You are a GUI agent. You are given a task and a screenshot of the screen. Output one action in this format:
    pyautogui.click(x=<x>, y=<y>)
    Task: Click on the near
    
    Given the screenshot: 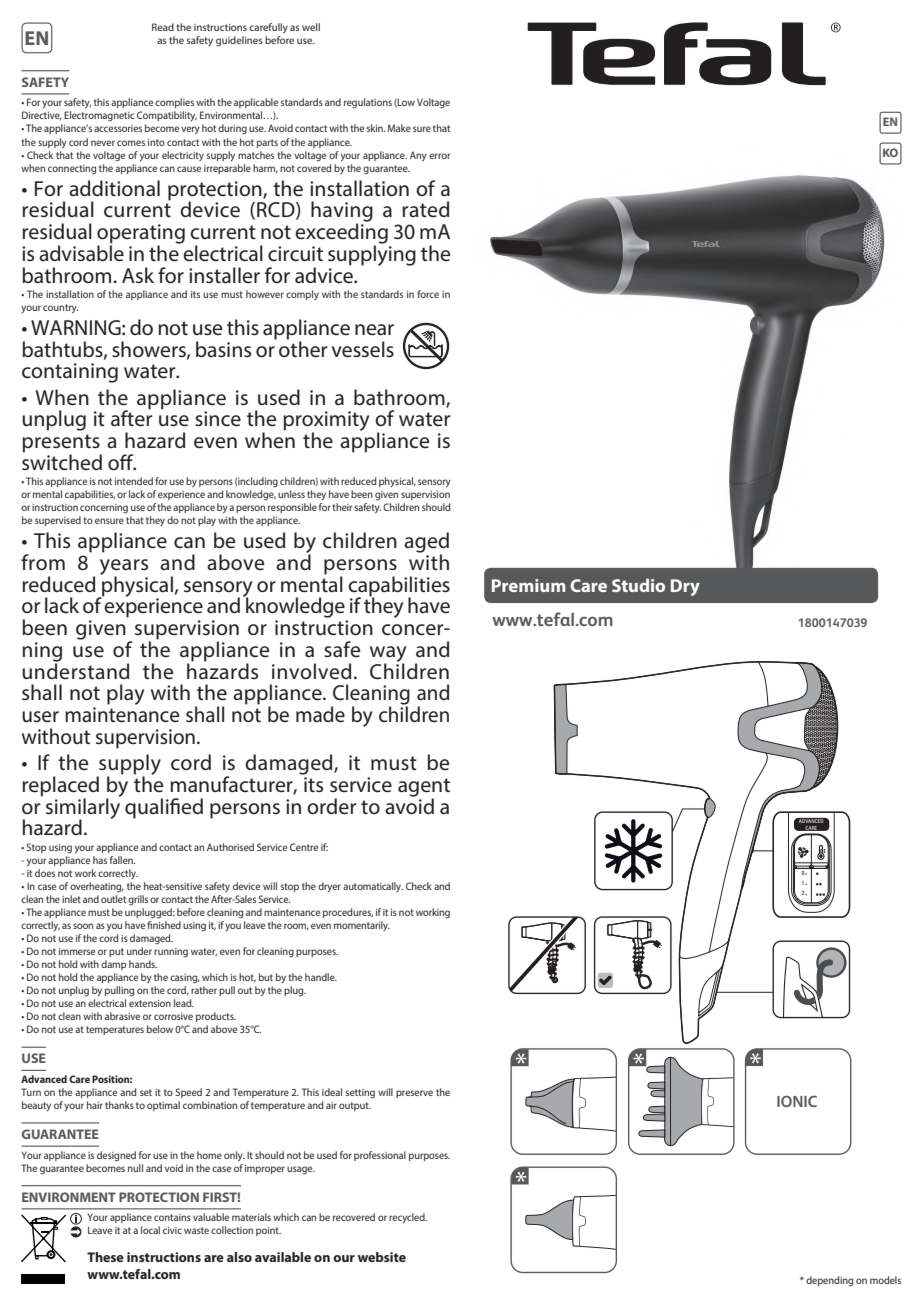 What is the action you would take?
    pyautogui.click(x=374, y=330)
